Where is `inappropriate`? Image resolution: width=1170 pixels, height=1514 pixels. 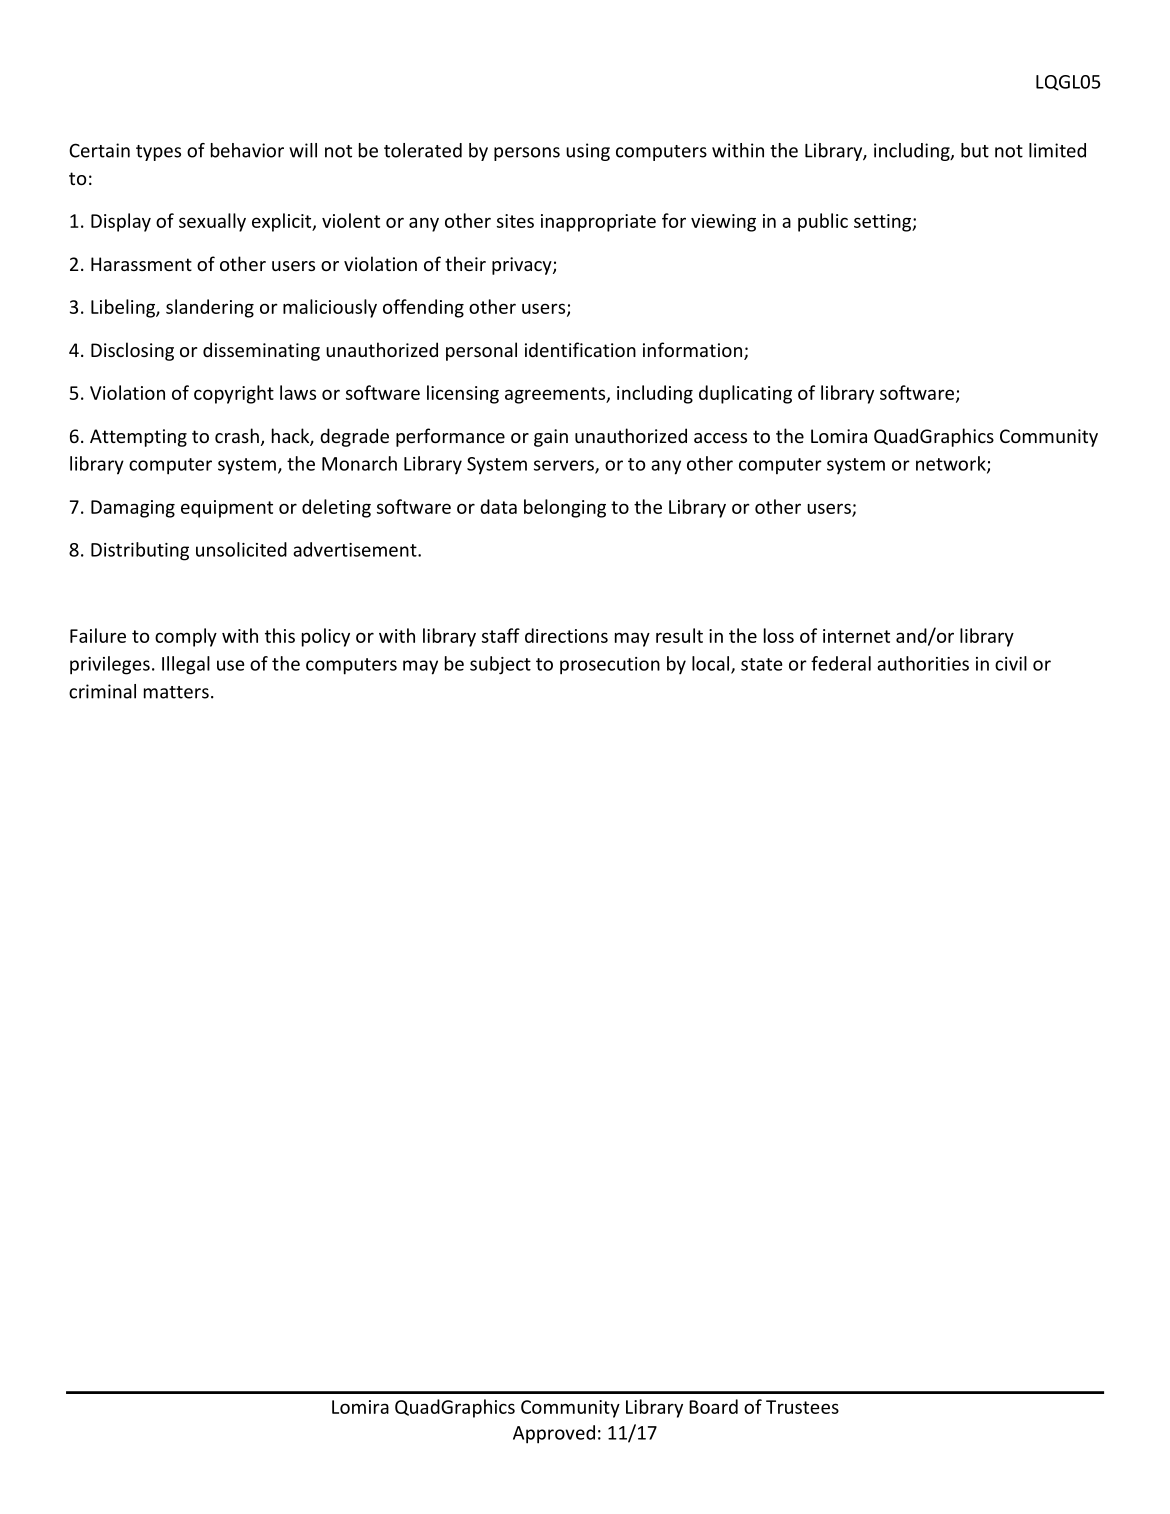 inappropriate is located at coordinates (598, 223).
